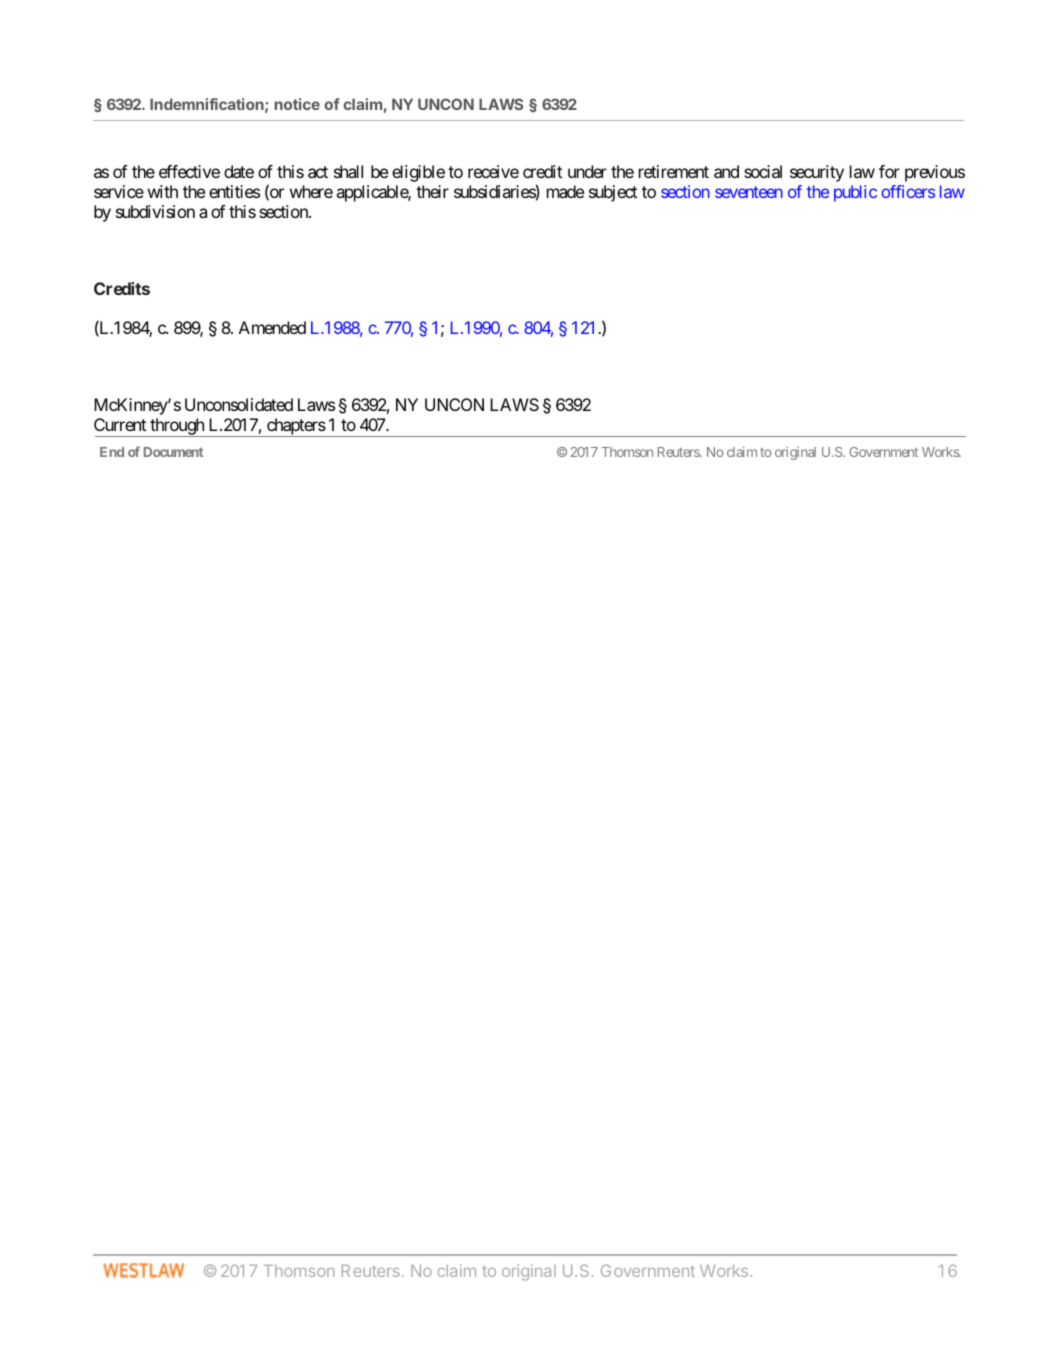  What do you see at coordinates (587, 171) in the screenshot?
I see `under` at bounding box center [587, 171].
